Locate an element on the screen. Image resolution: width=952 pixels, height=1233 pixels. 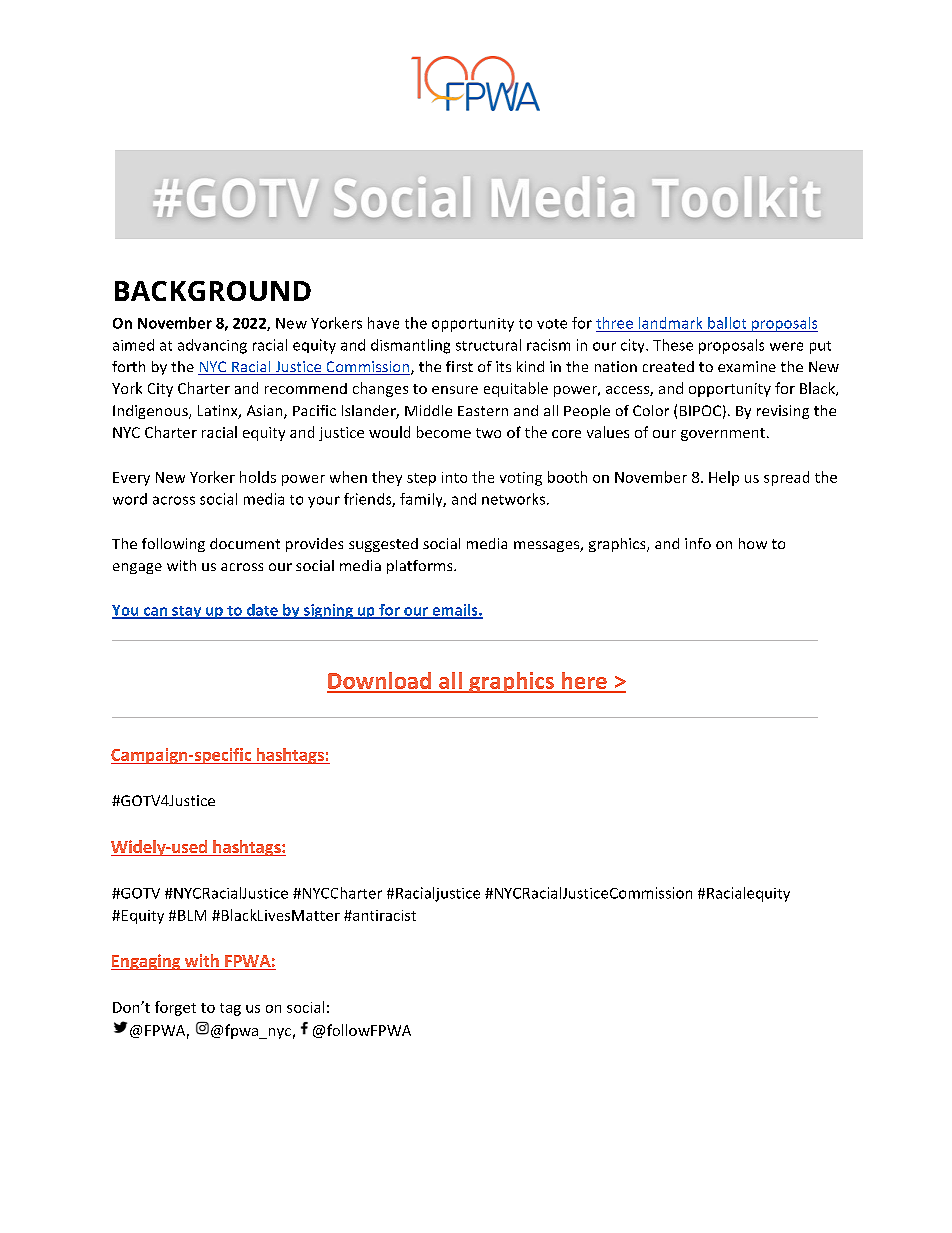
BACKGROUND is located at coordinates (213, 291).
